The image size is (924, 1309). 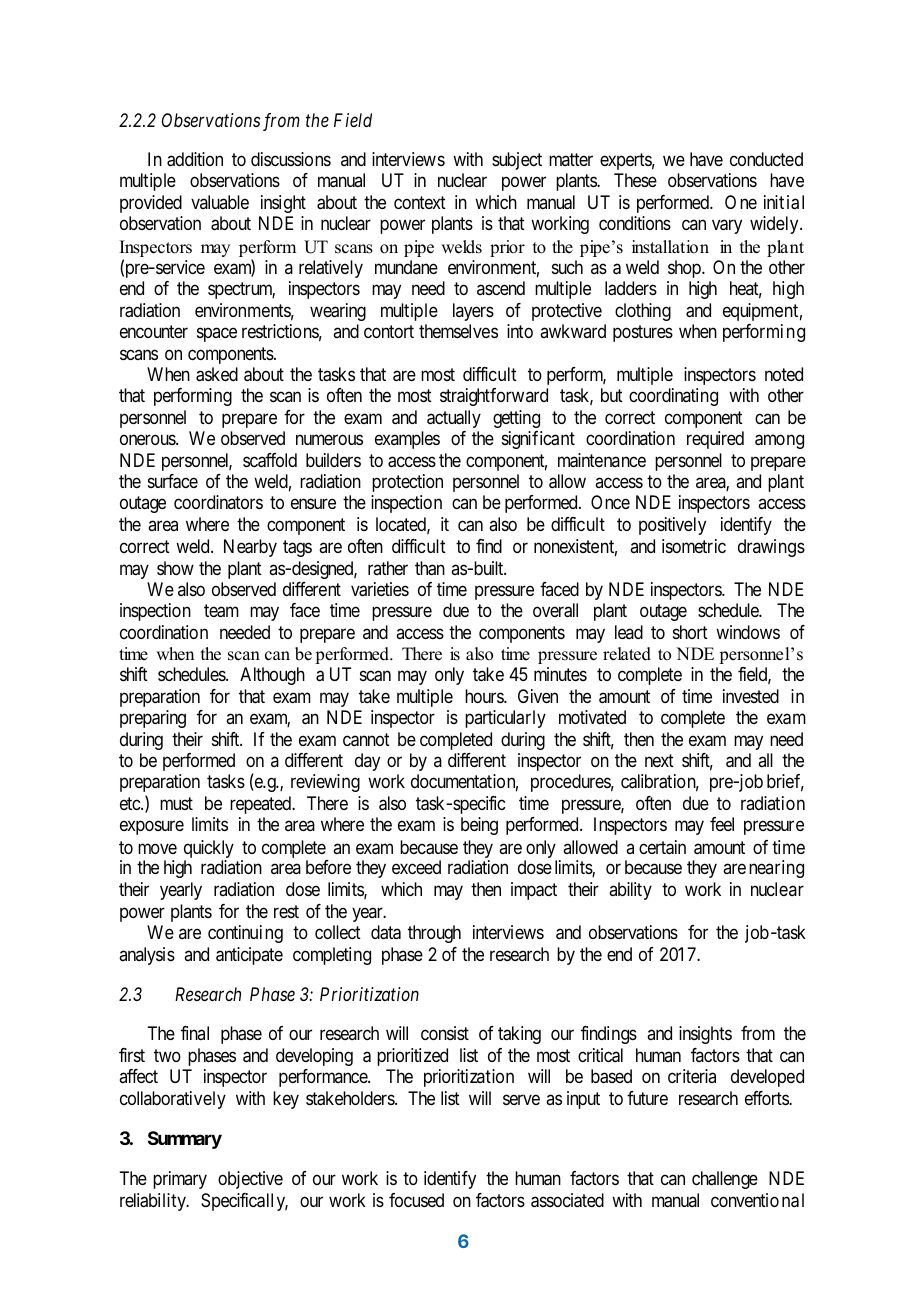 What do you see at coordinates (725, 1180) in the screenshot?
I see `challenge` at bounding box center [725, 1180].
